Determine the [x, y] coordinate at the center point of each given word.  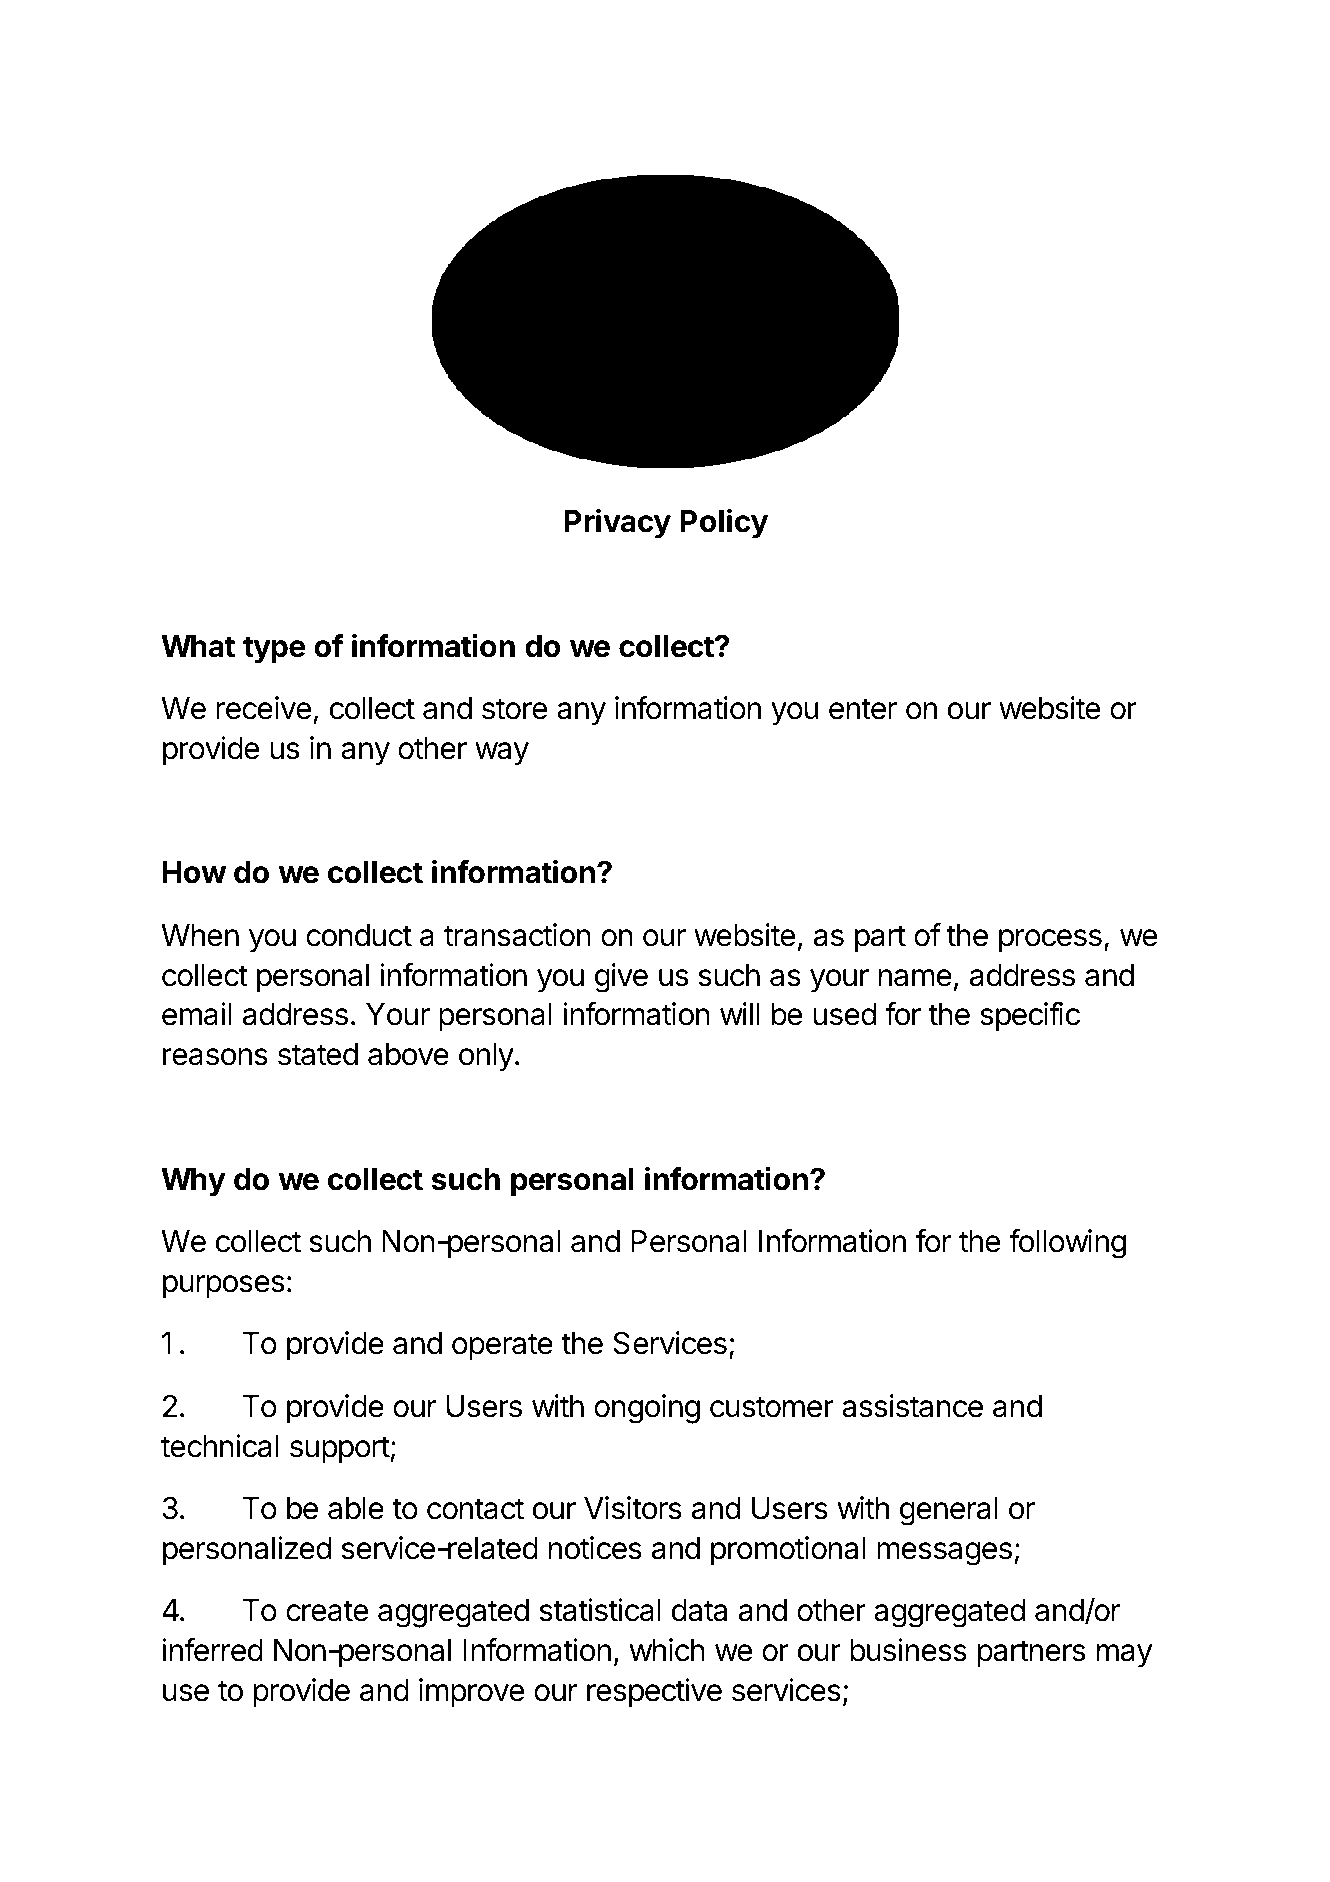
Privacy [617, 523]
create [327, 1611]
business [908, 1650]
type [274, 650]
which [667, 1650]
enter [863, 709]
